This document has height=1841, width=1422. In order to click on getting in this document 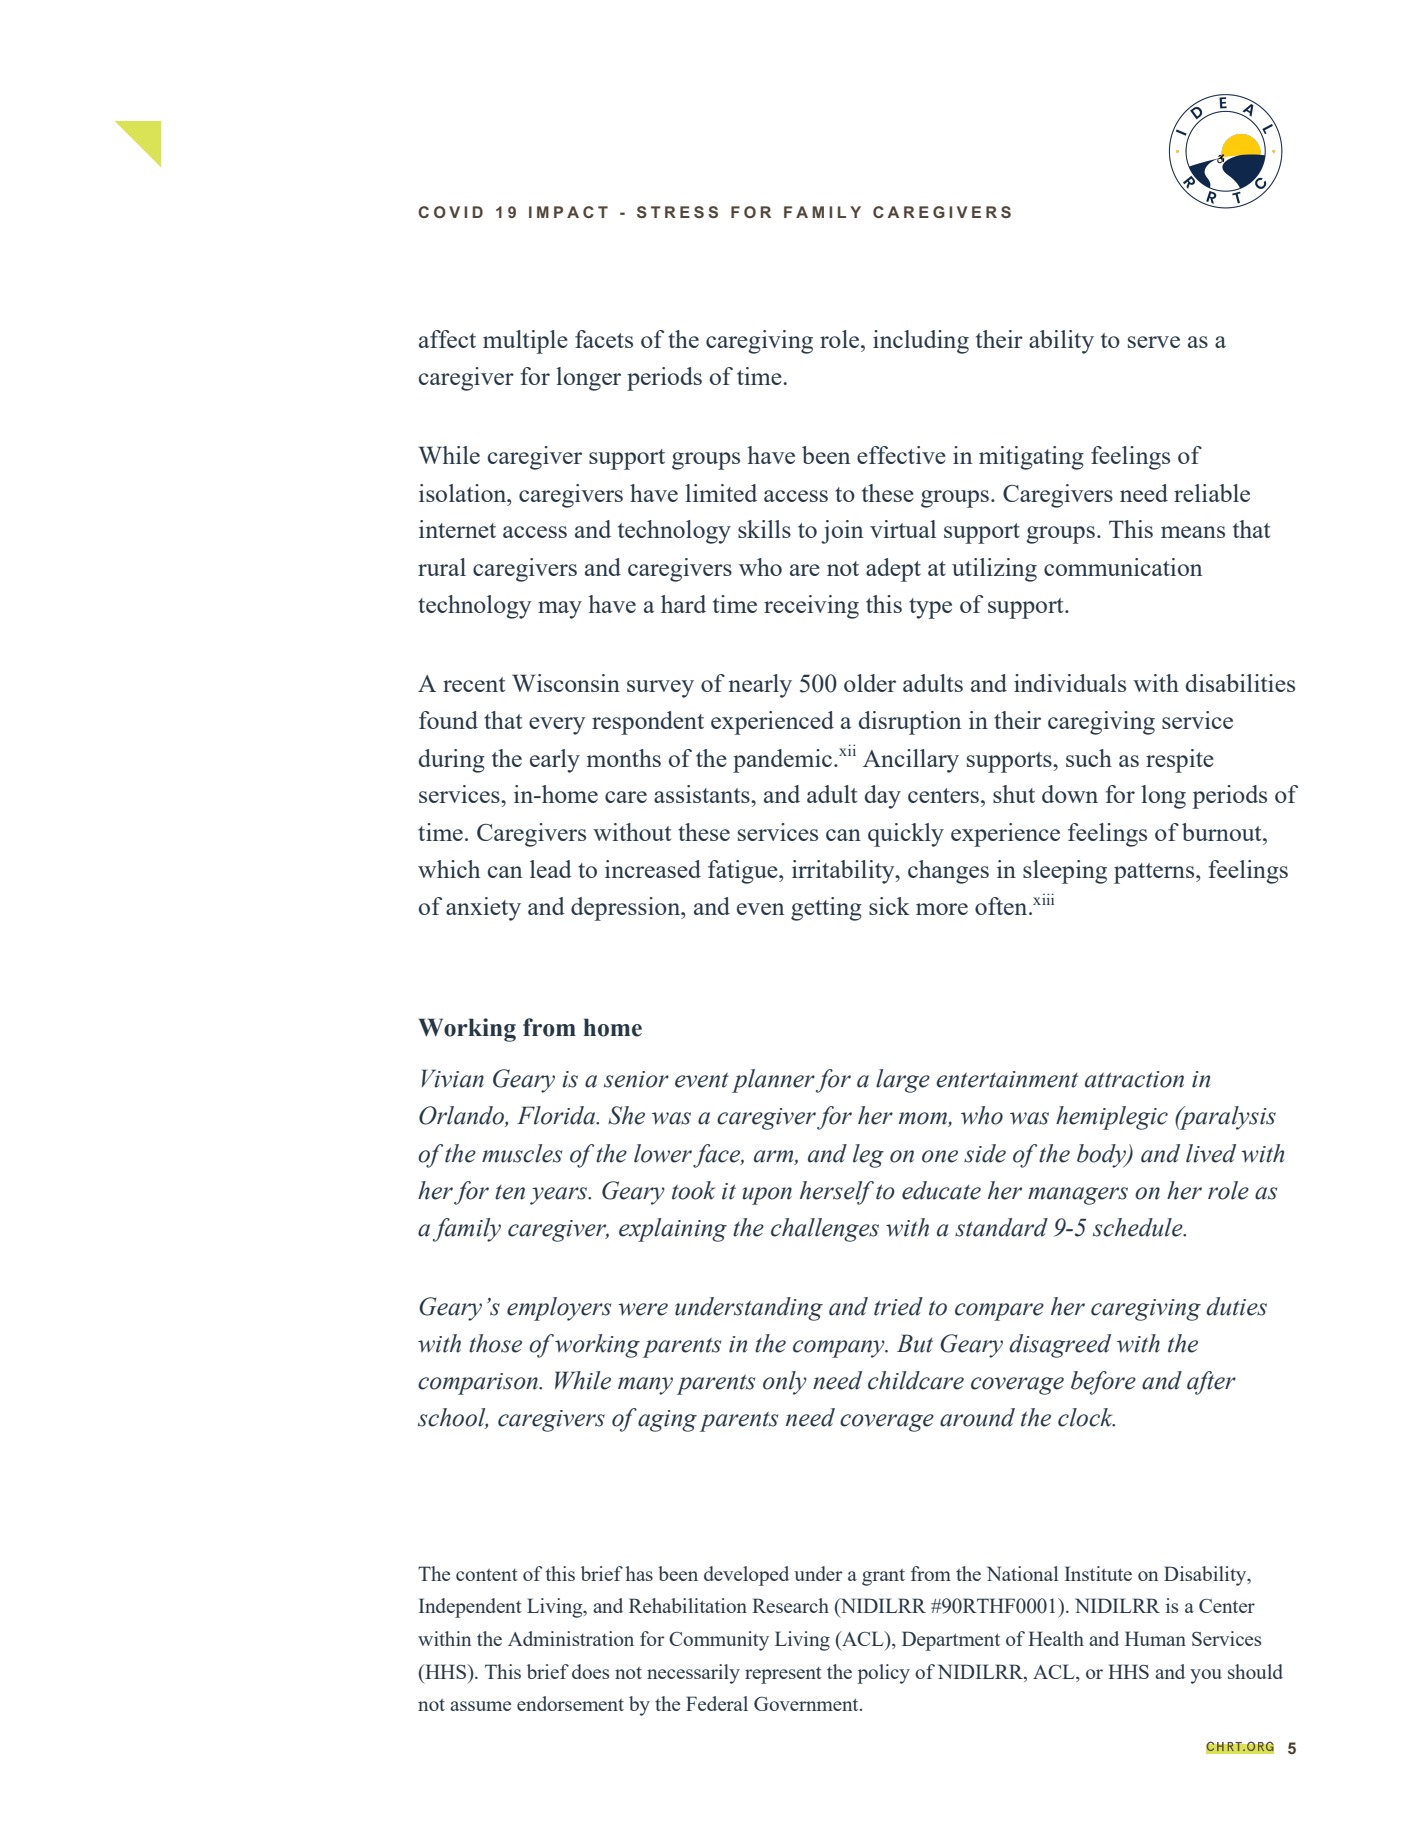, I will do `click(826, 909)`.
